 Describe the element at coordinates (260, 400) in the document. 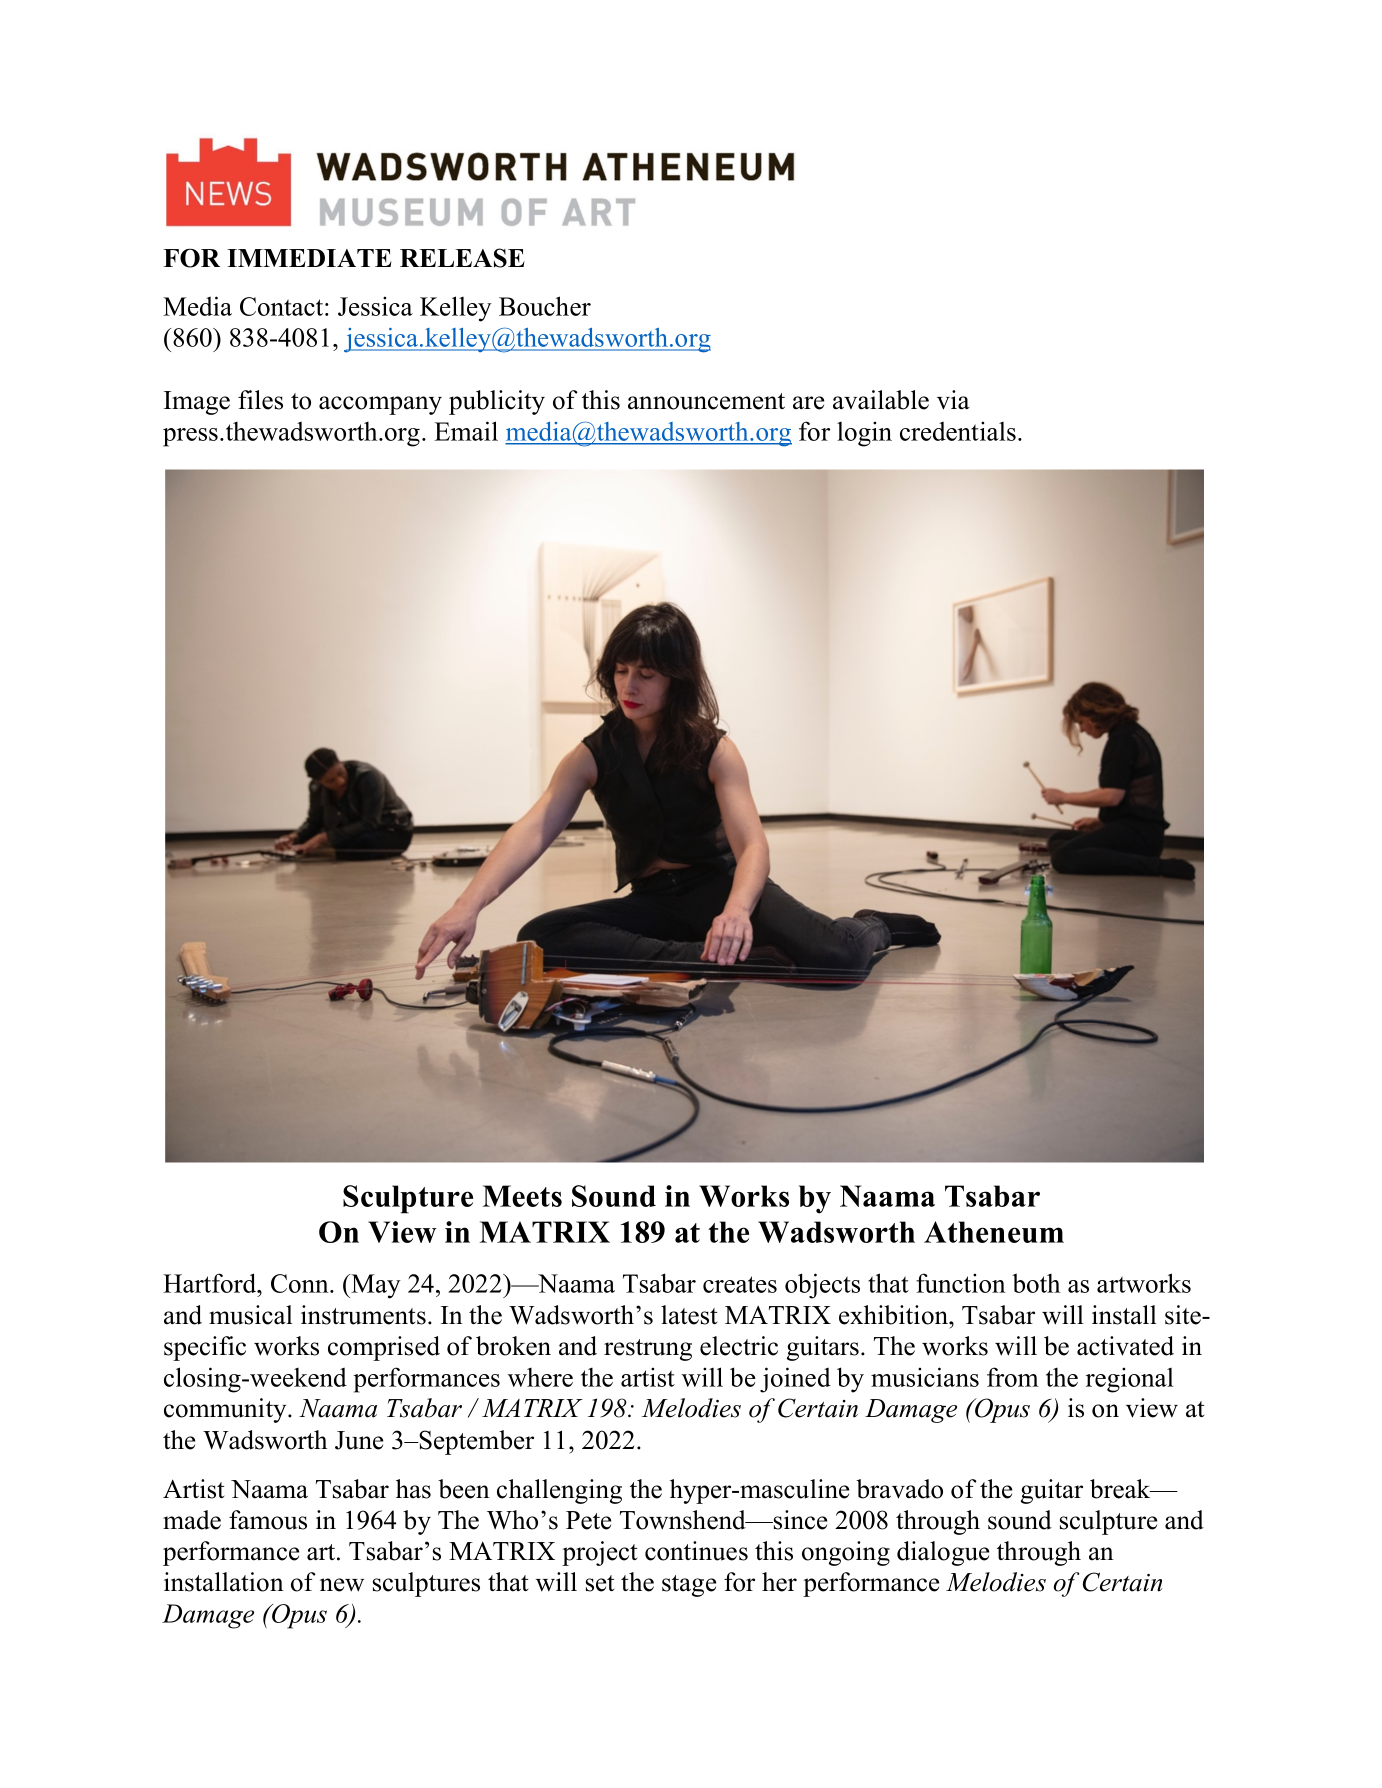

I see `files` at that location.
